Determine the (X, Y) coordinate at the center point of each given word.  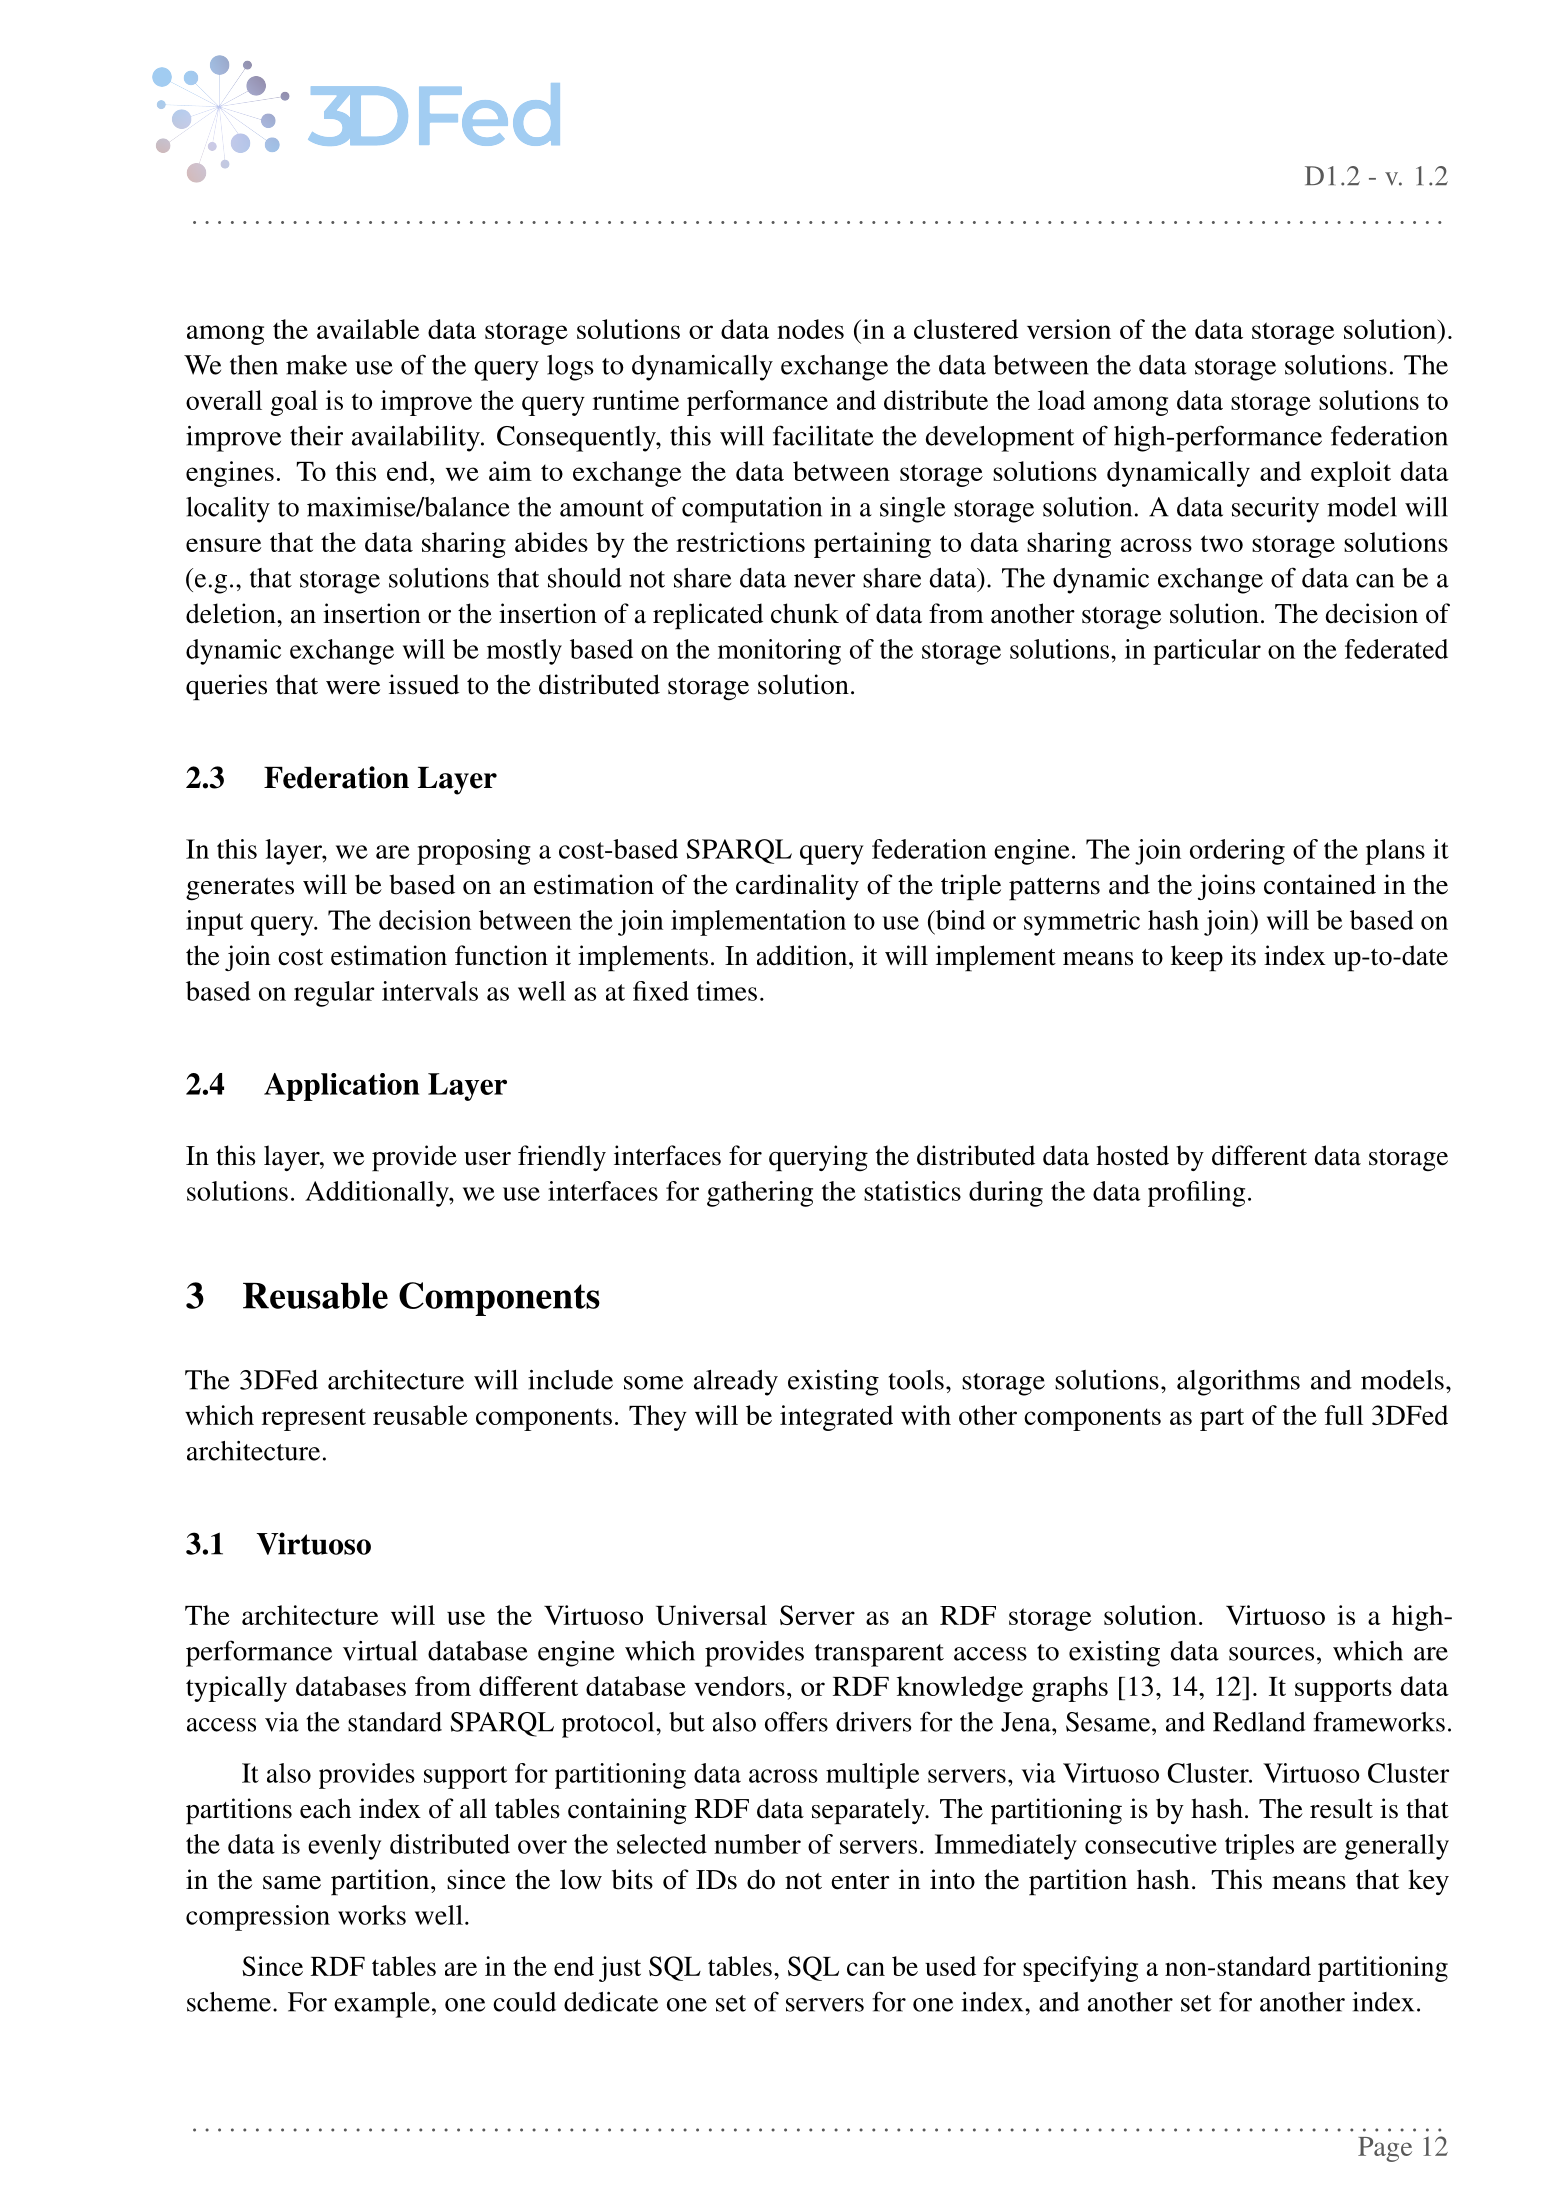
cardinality (797, 887)
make (316, 365)
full (1344, 1415)
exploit (1351, 474)
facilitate (823, 435)
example (382, 2005)
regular (334, 994)
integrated (836, 1418)
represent (314, 1419)
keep (1197, 958)
